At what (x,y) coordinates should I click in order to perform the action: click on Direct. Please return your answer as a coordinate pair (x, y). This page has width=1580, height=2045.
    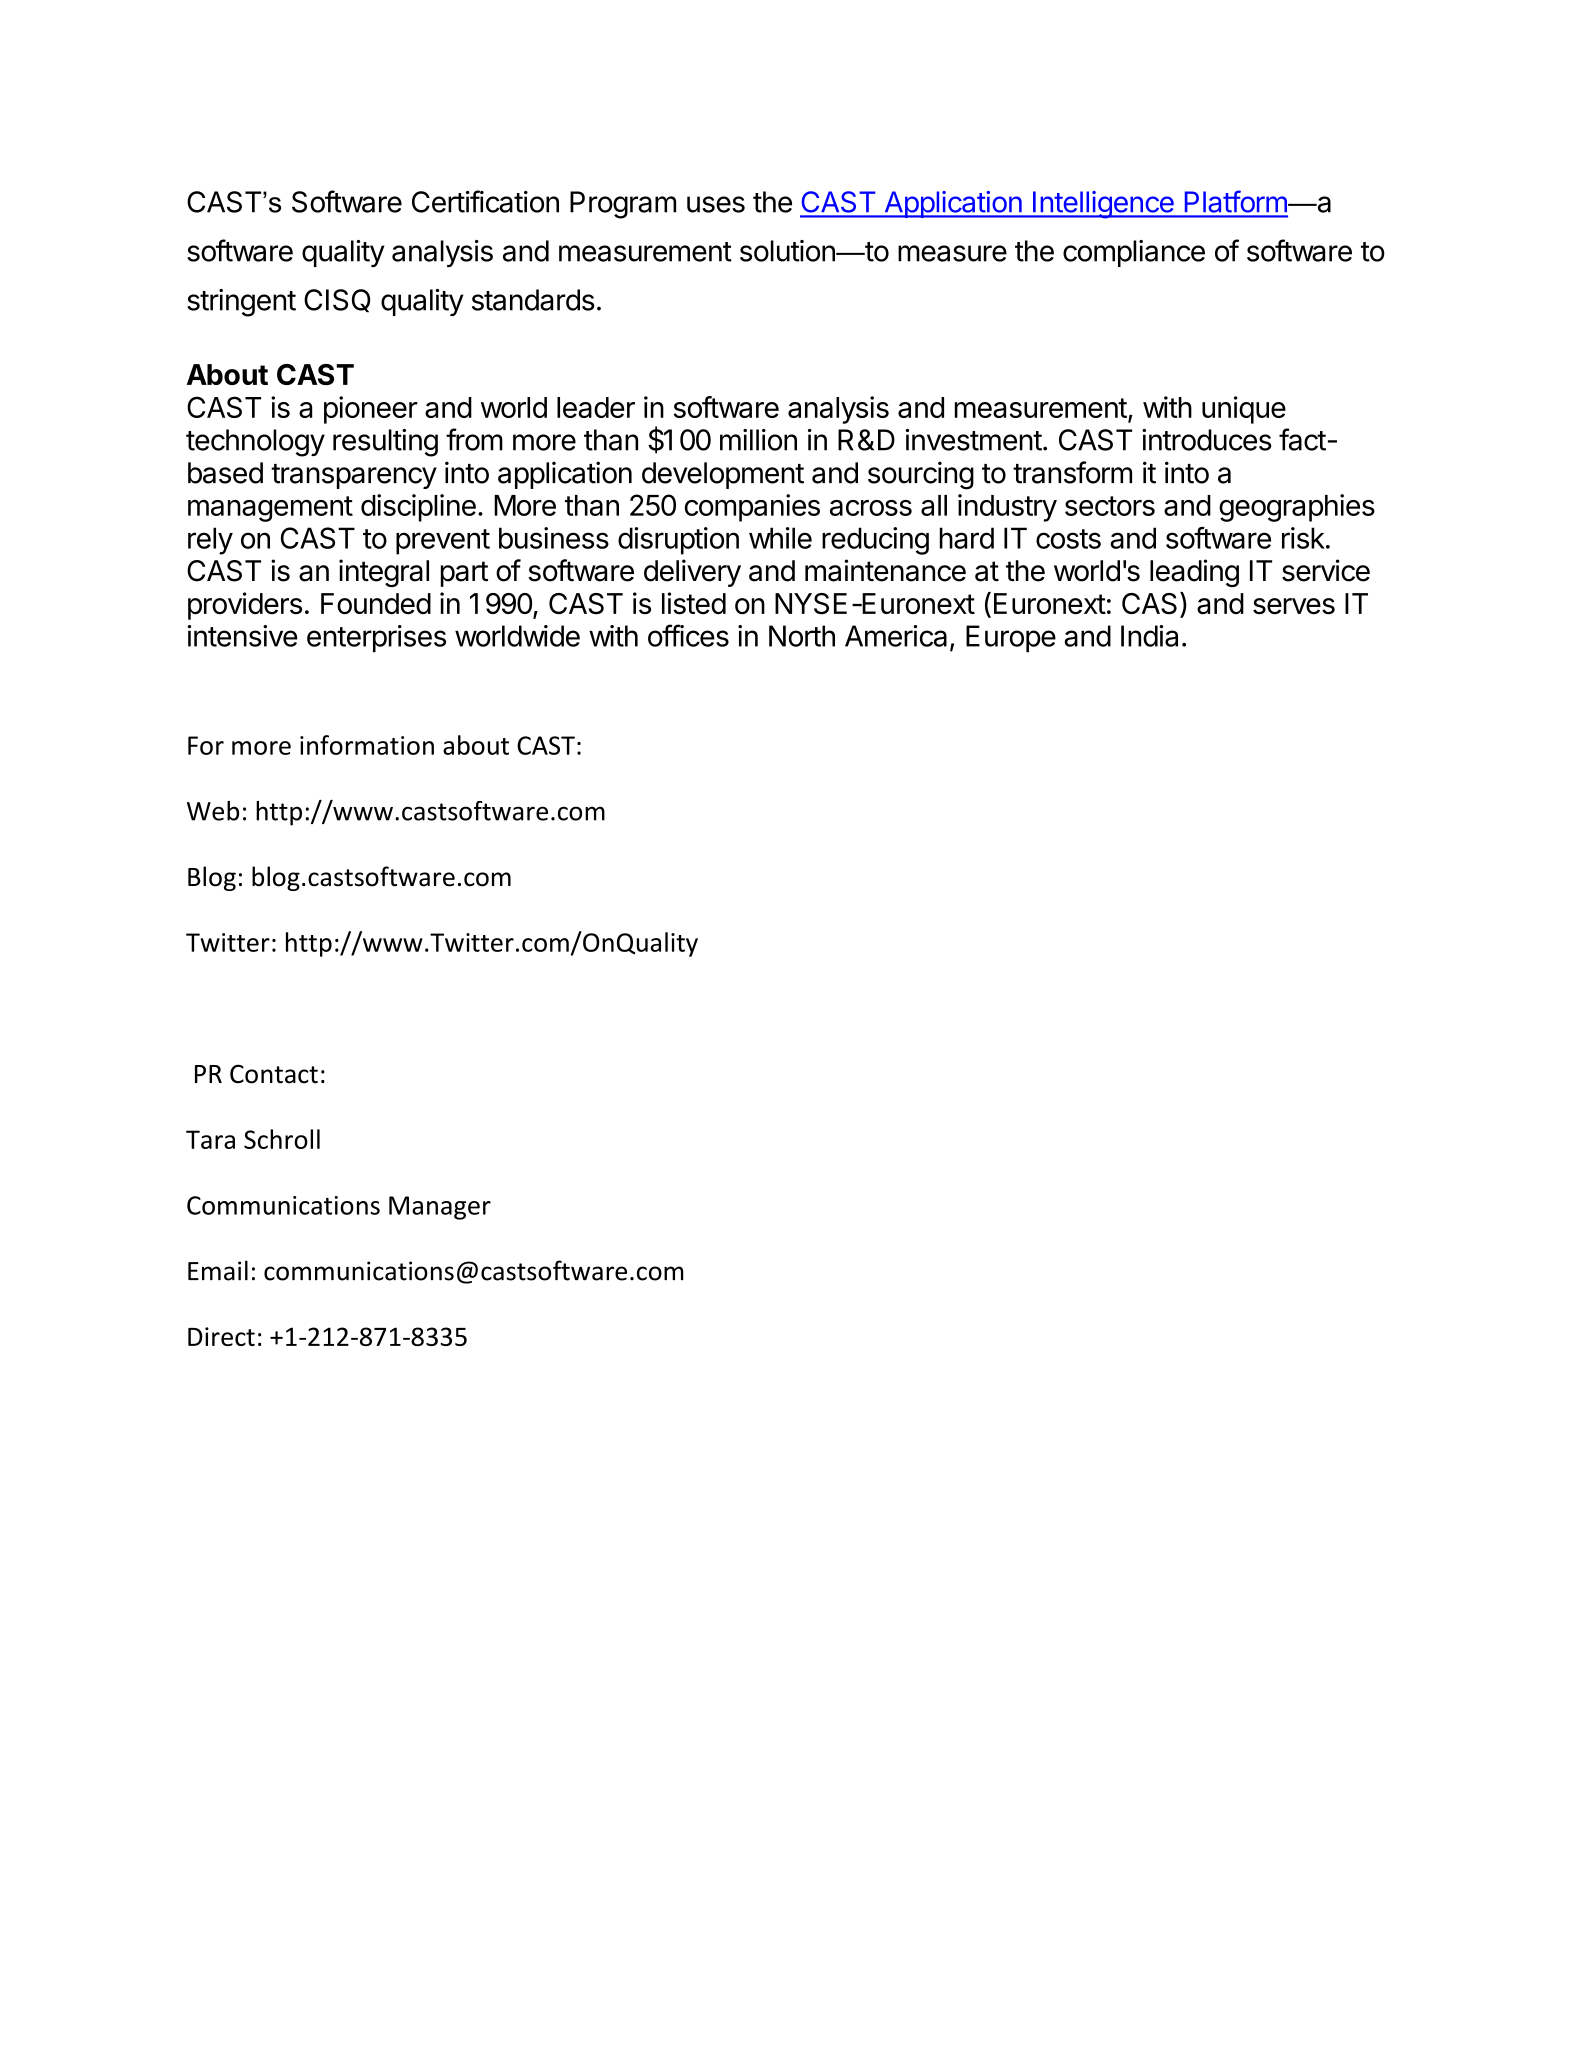
    Looking at the image, I should click on (221, 1336).
